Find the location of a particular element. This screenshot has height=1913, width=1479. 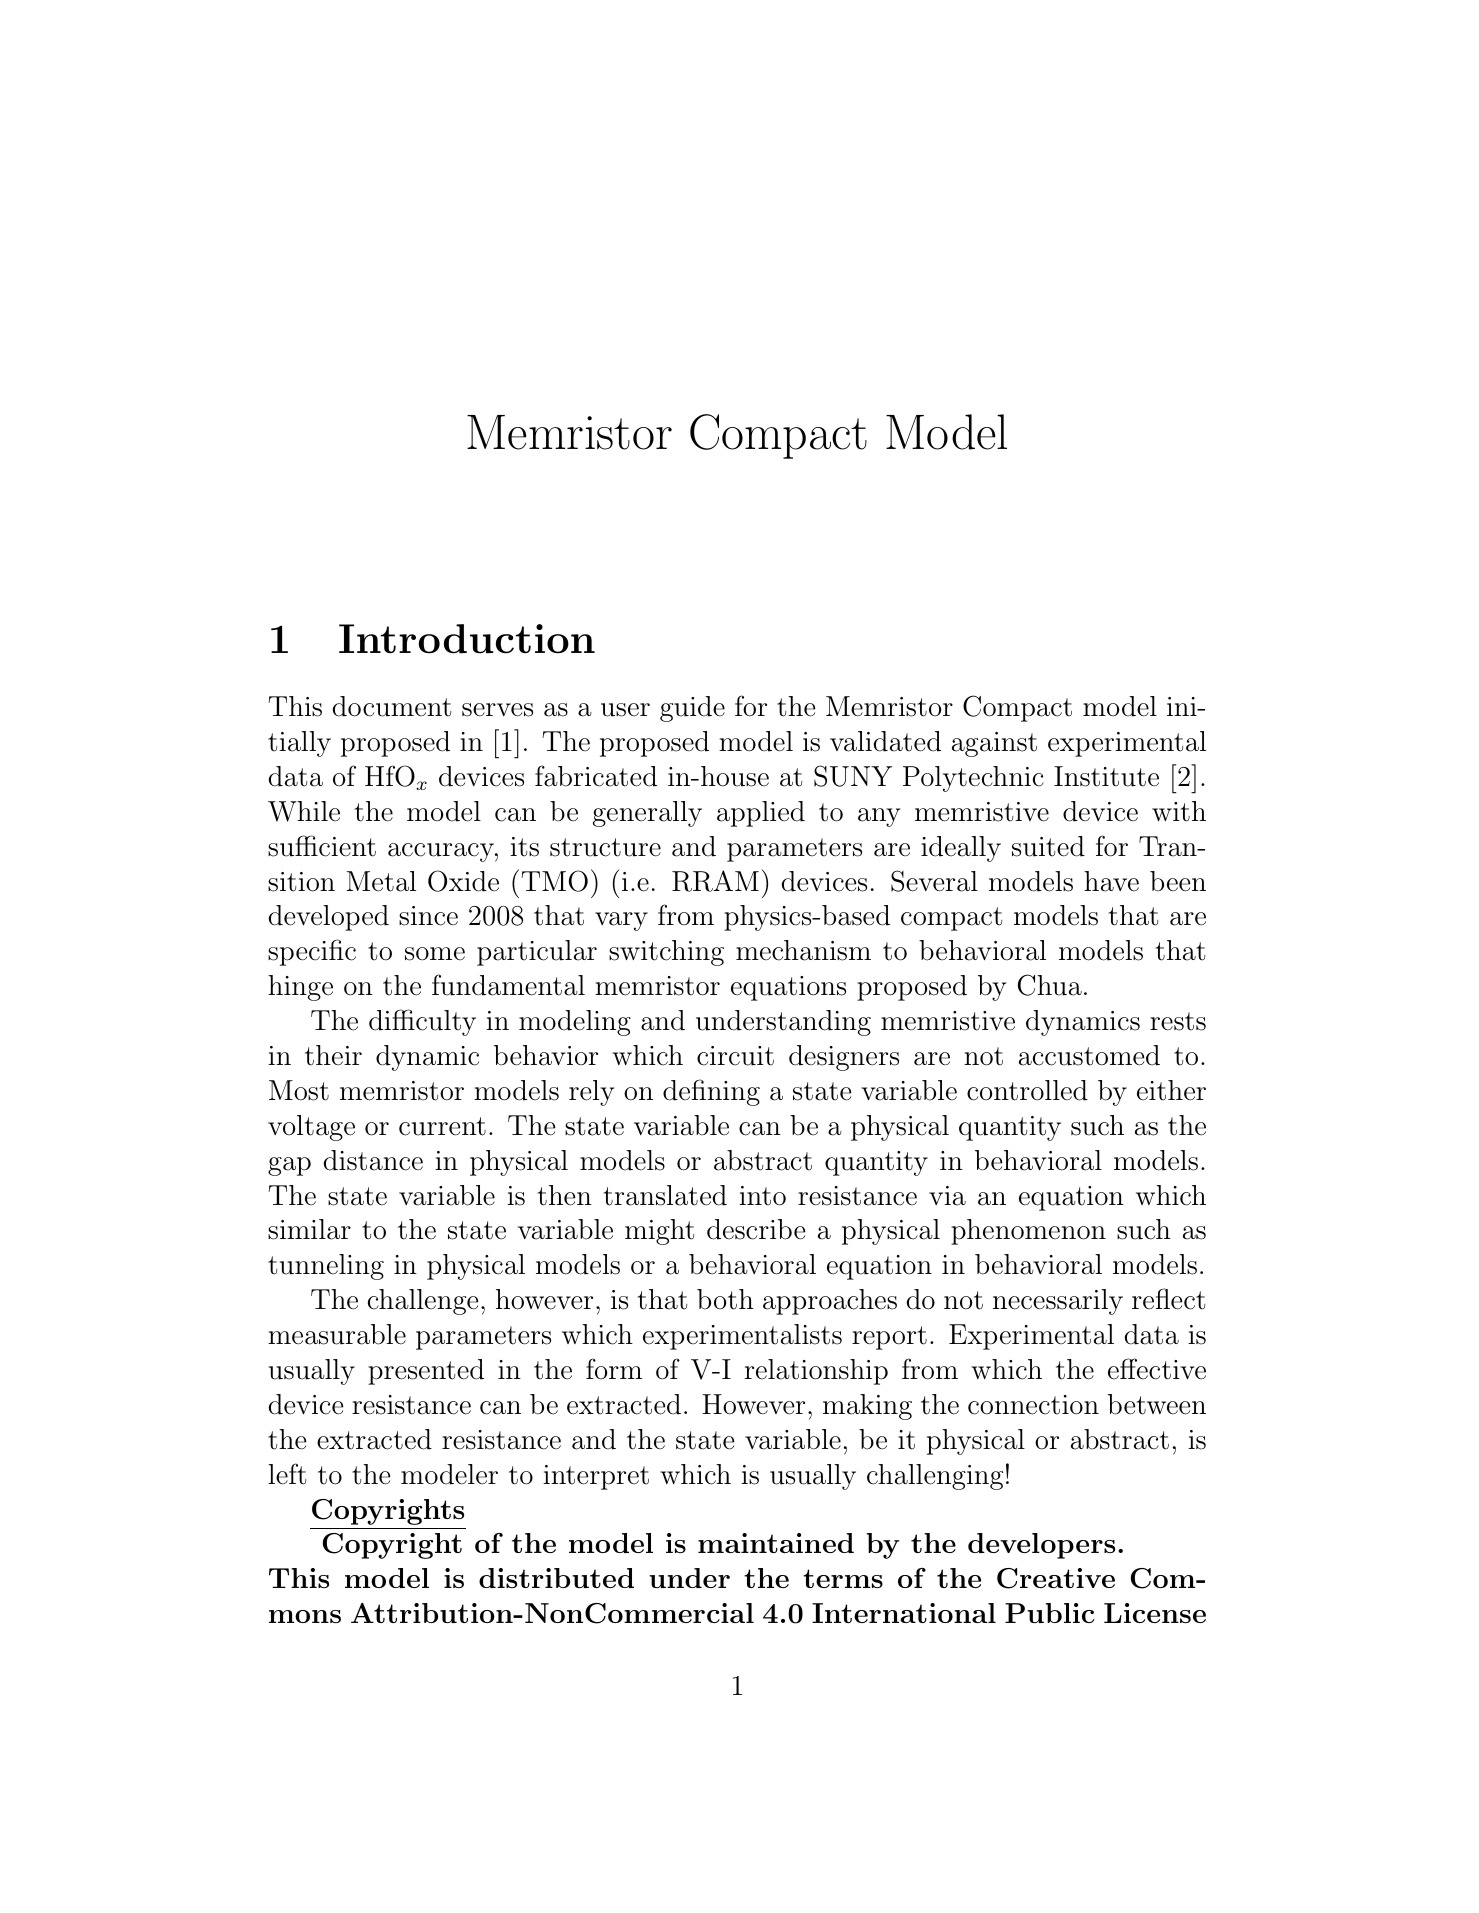

switching is located at coordinates (666, 953).
